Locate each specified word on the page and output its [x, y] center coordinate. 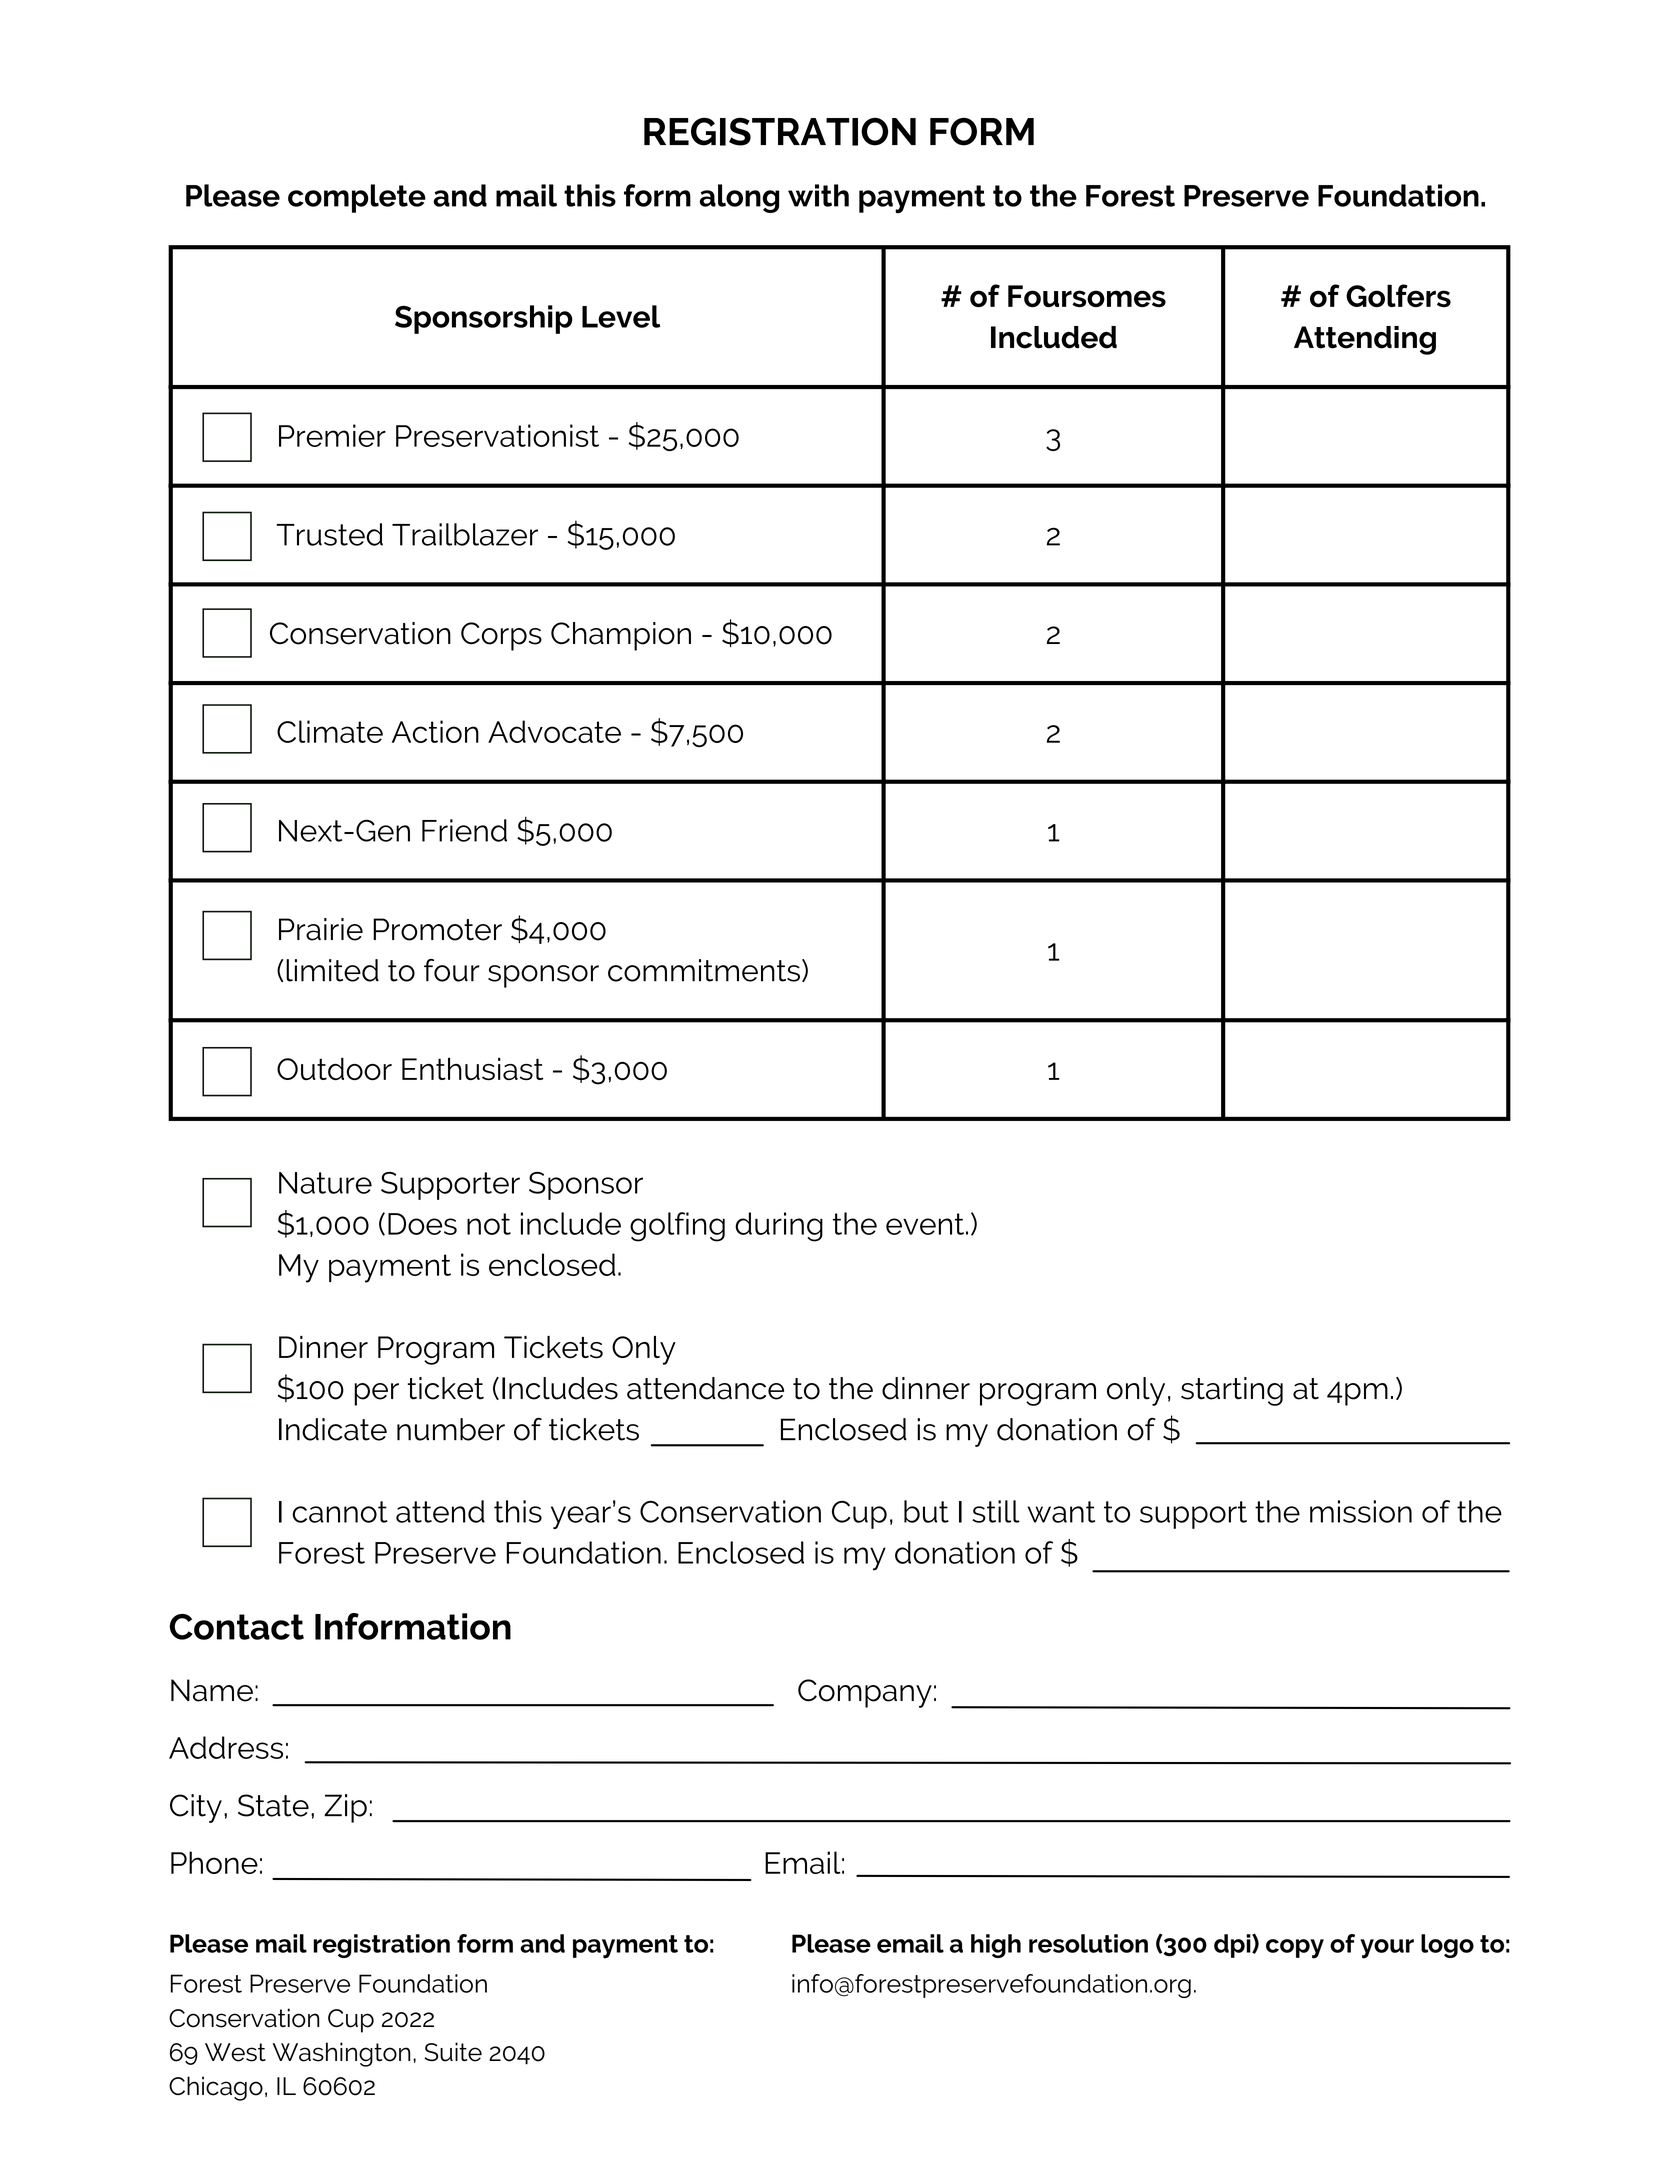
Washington [342, 2054]
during [779, 1227]
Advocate [554, 731]
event [925, 1224]
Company [865, 1693]
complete [357, 198]
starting [1232, 1391]
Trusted [330, 534]
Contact [236, 1627]
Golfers [1398, 295]
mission [1361, 1511]
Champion [621, 636]
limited [332, 970]
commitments [704, 970]
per [376, 1394]
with [818, 195]
